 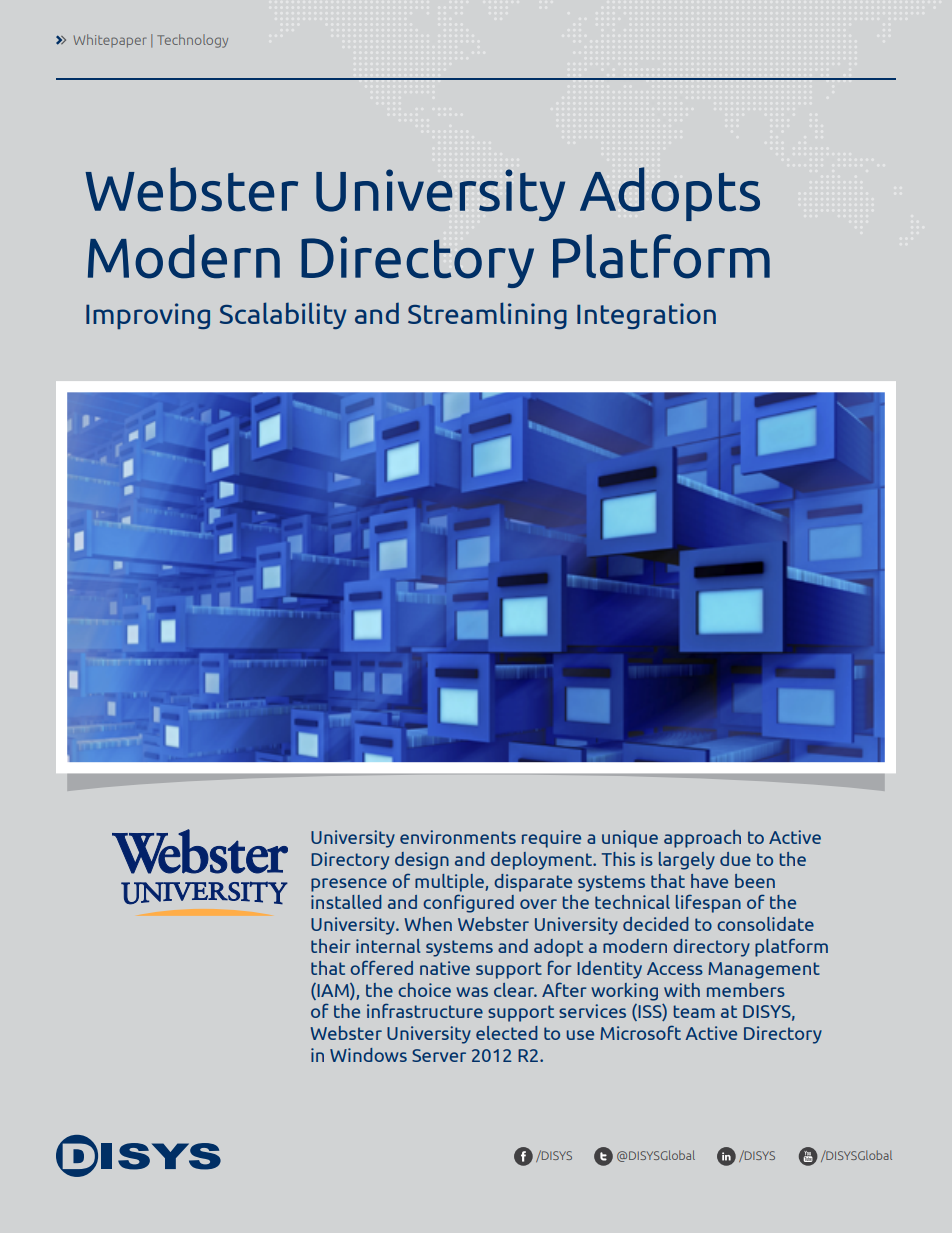 What do you see at coordinates (148, 316) in the document?
I see `Improving` at bounding box center [148, 316].
